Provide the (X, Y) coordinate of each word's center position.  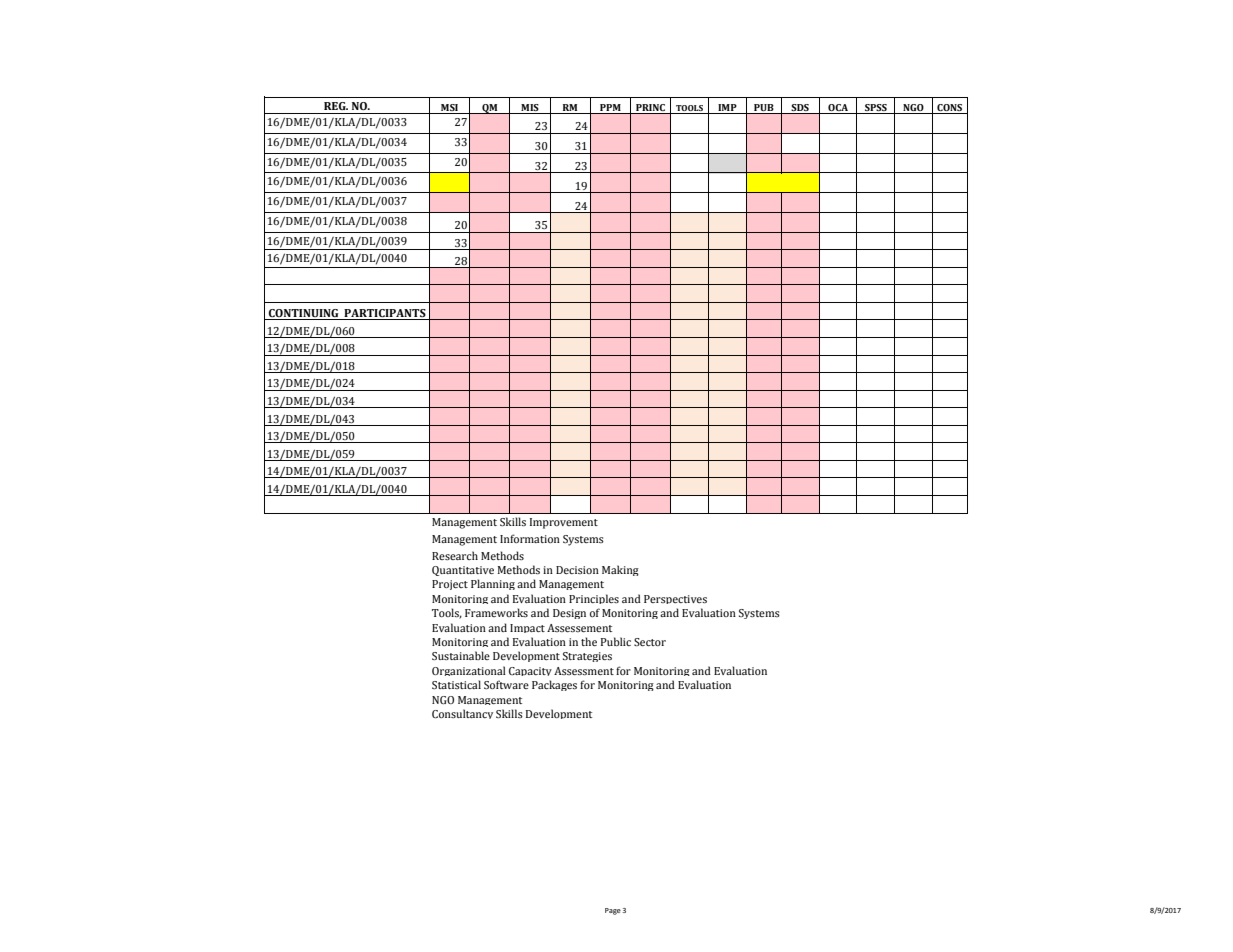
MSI (450, 109)
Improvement (564, 523)
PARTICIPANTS (385, 314)
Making (620, 570)
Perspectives (675, 599)
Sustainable (461, 655)
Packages (554, 685)
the (589, 641)
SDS (800, 109)
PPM (610, 109)
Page (613, 911)
